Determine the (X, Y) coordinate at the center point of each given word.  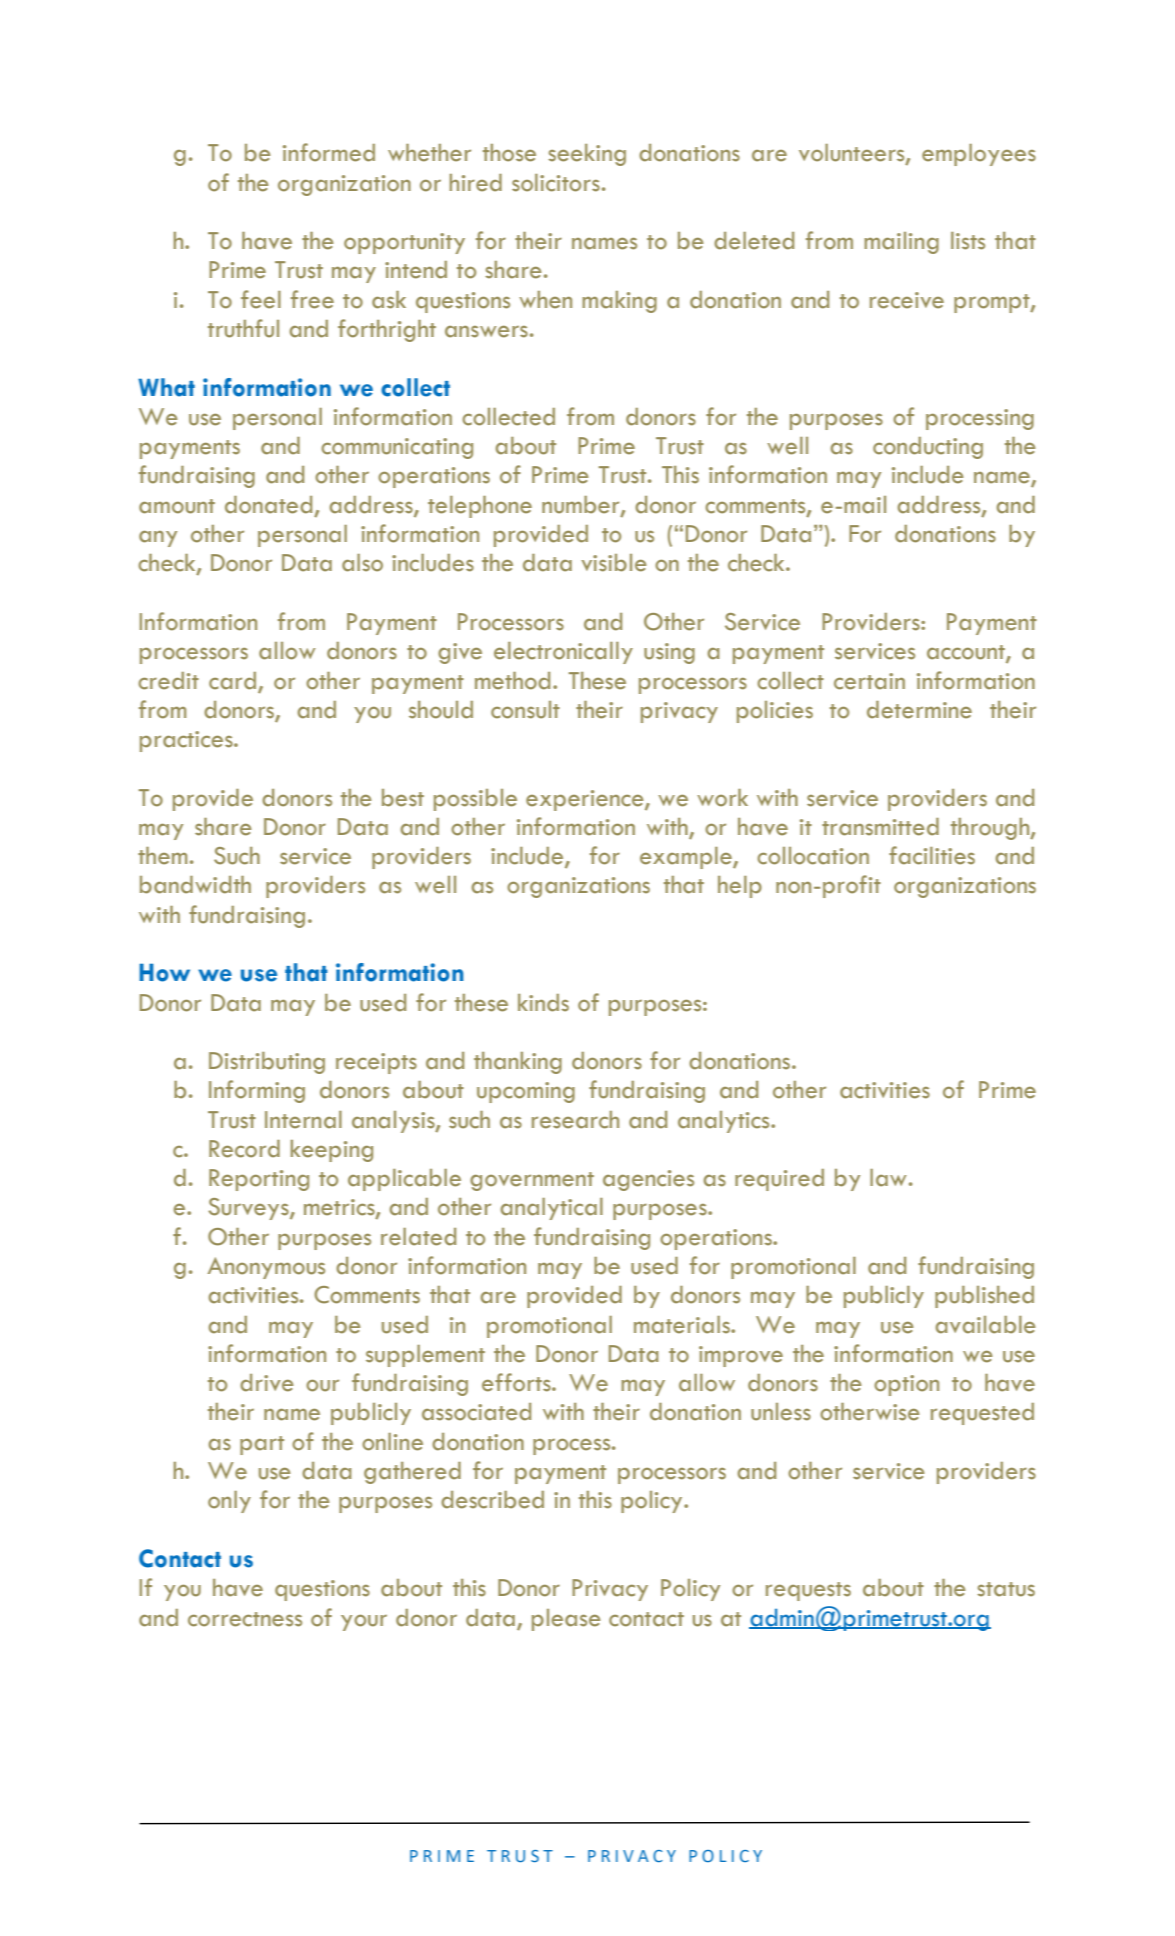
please (566, 1620)
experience (586, 800)
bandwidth (195, 885)
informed (329, 152)
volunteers (853, 154)
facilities (932, 855)
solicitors (556, 183)
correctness (245, 1619)
